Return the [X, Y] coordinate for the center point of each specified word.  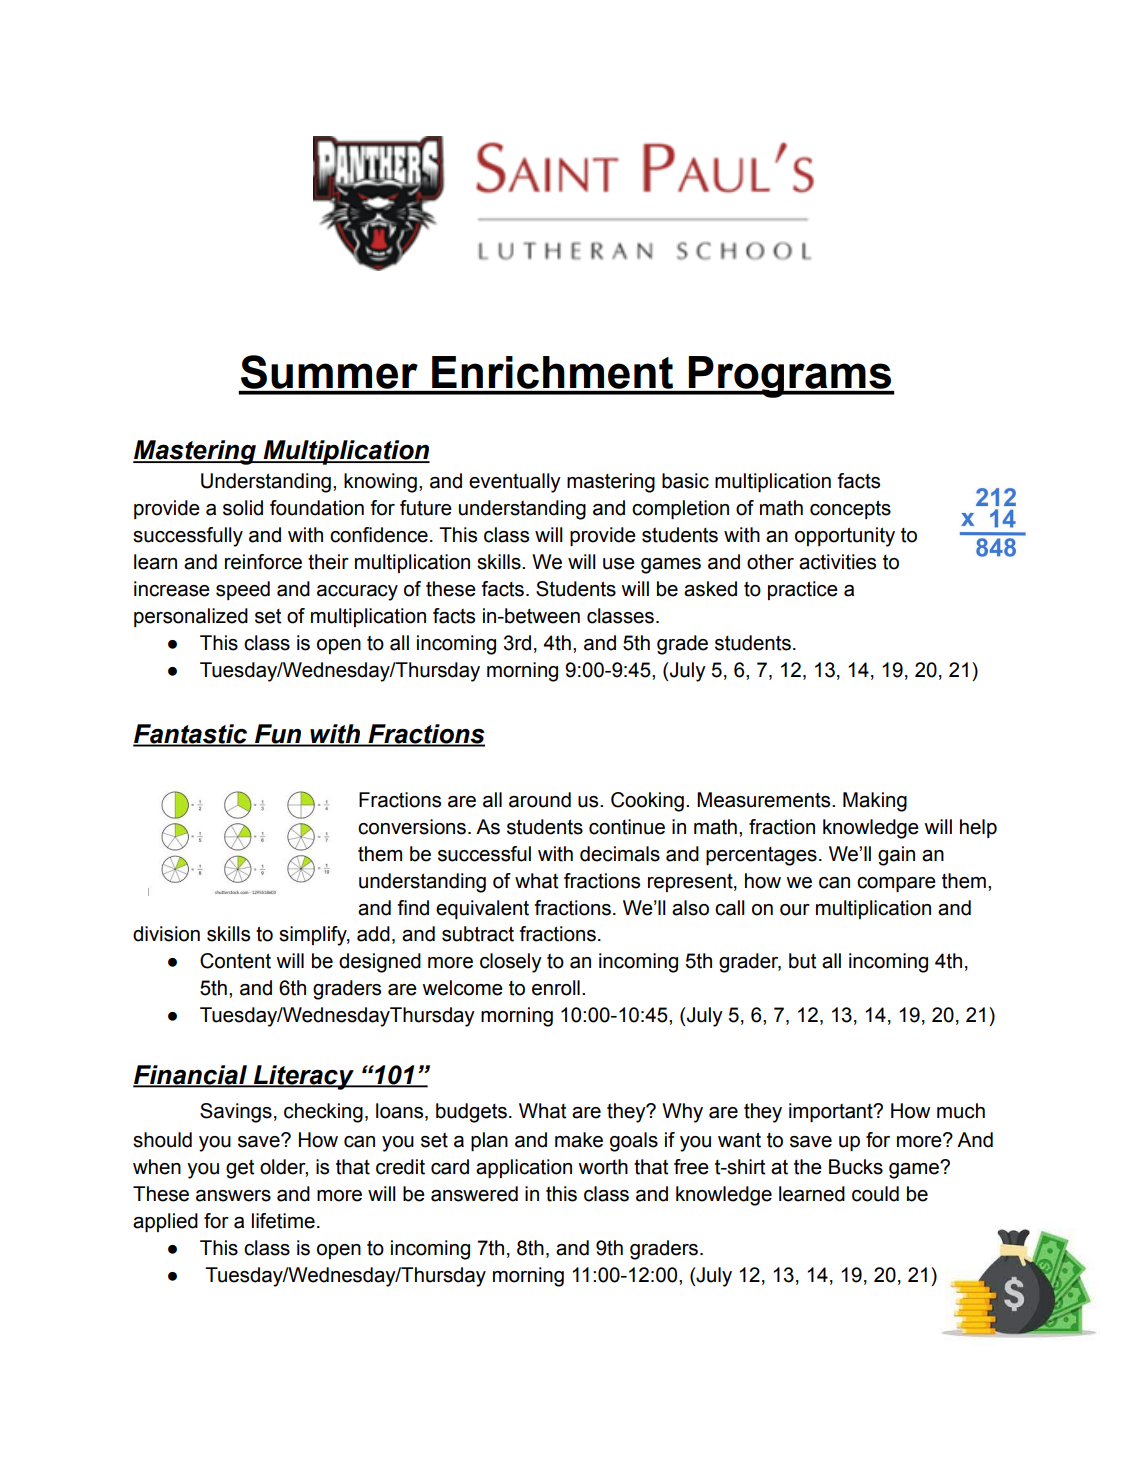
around [540, 800]
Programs [790, 377]
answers [233, 1196]
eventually [515, 483]
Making [875, 802]
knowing [380, 483]
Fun [278, 735]
